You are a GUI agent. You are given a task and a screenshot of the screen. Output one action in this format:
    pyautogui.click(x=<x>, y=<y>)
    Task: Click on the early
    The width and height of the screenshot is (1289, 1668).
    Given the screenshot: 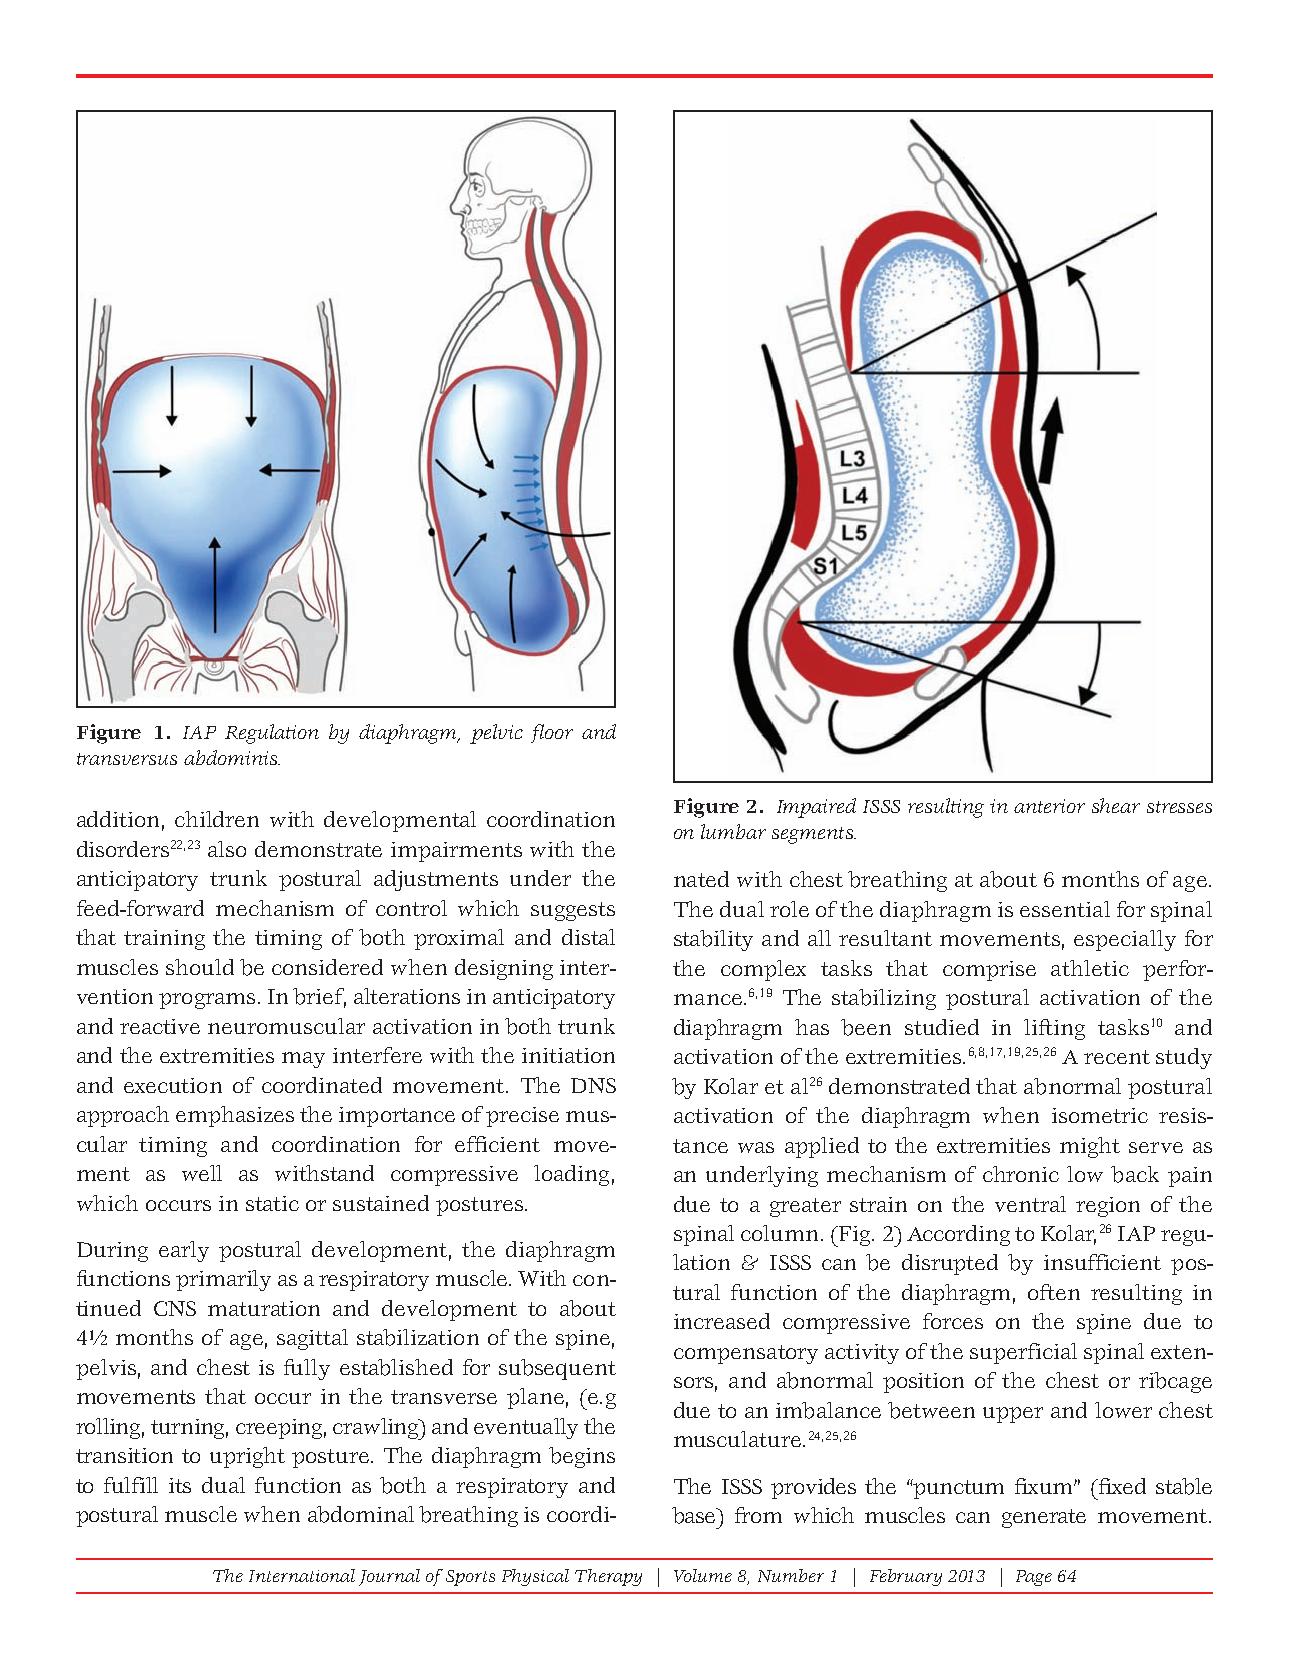 What is the action you would take?
    pyautogui.click(x=184, y=1251)
